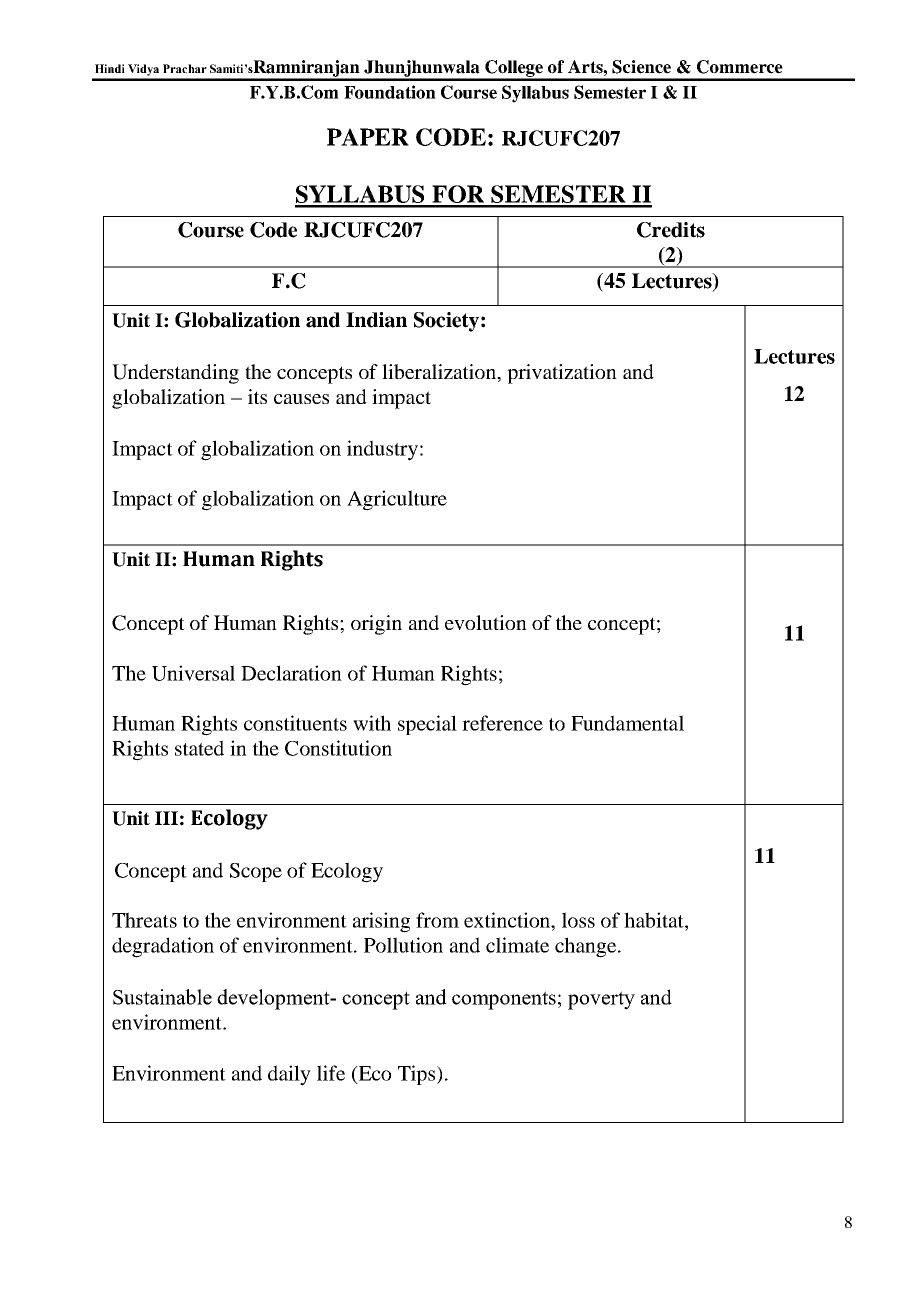 Image resolution: width=924 pixels, height=1307 pixels. I want to click on Credits, so click(671, 230).
